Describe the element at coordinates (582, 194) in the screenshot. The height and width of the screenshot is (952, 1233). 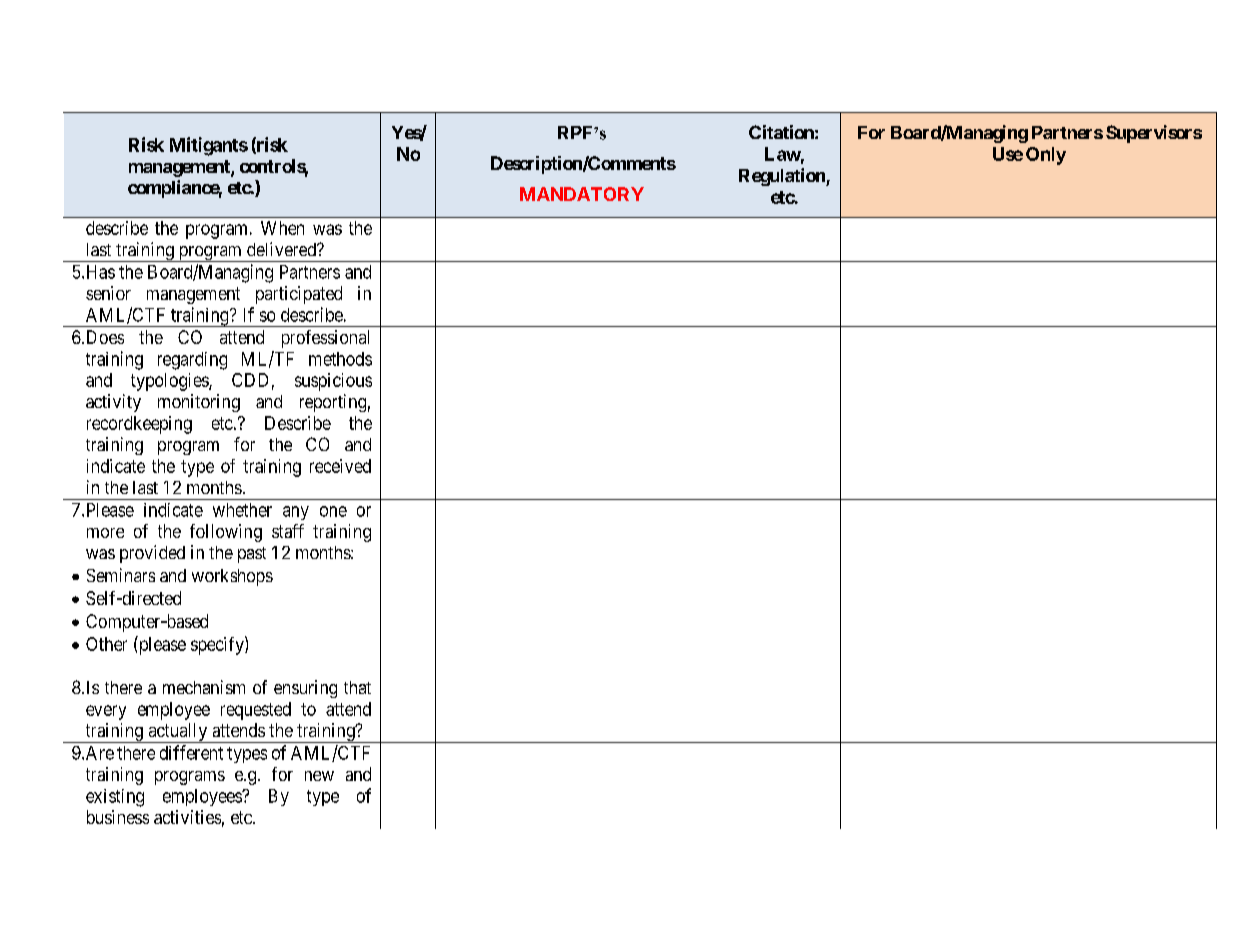
I see `MANDATORY` at that location.
